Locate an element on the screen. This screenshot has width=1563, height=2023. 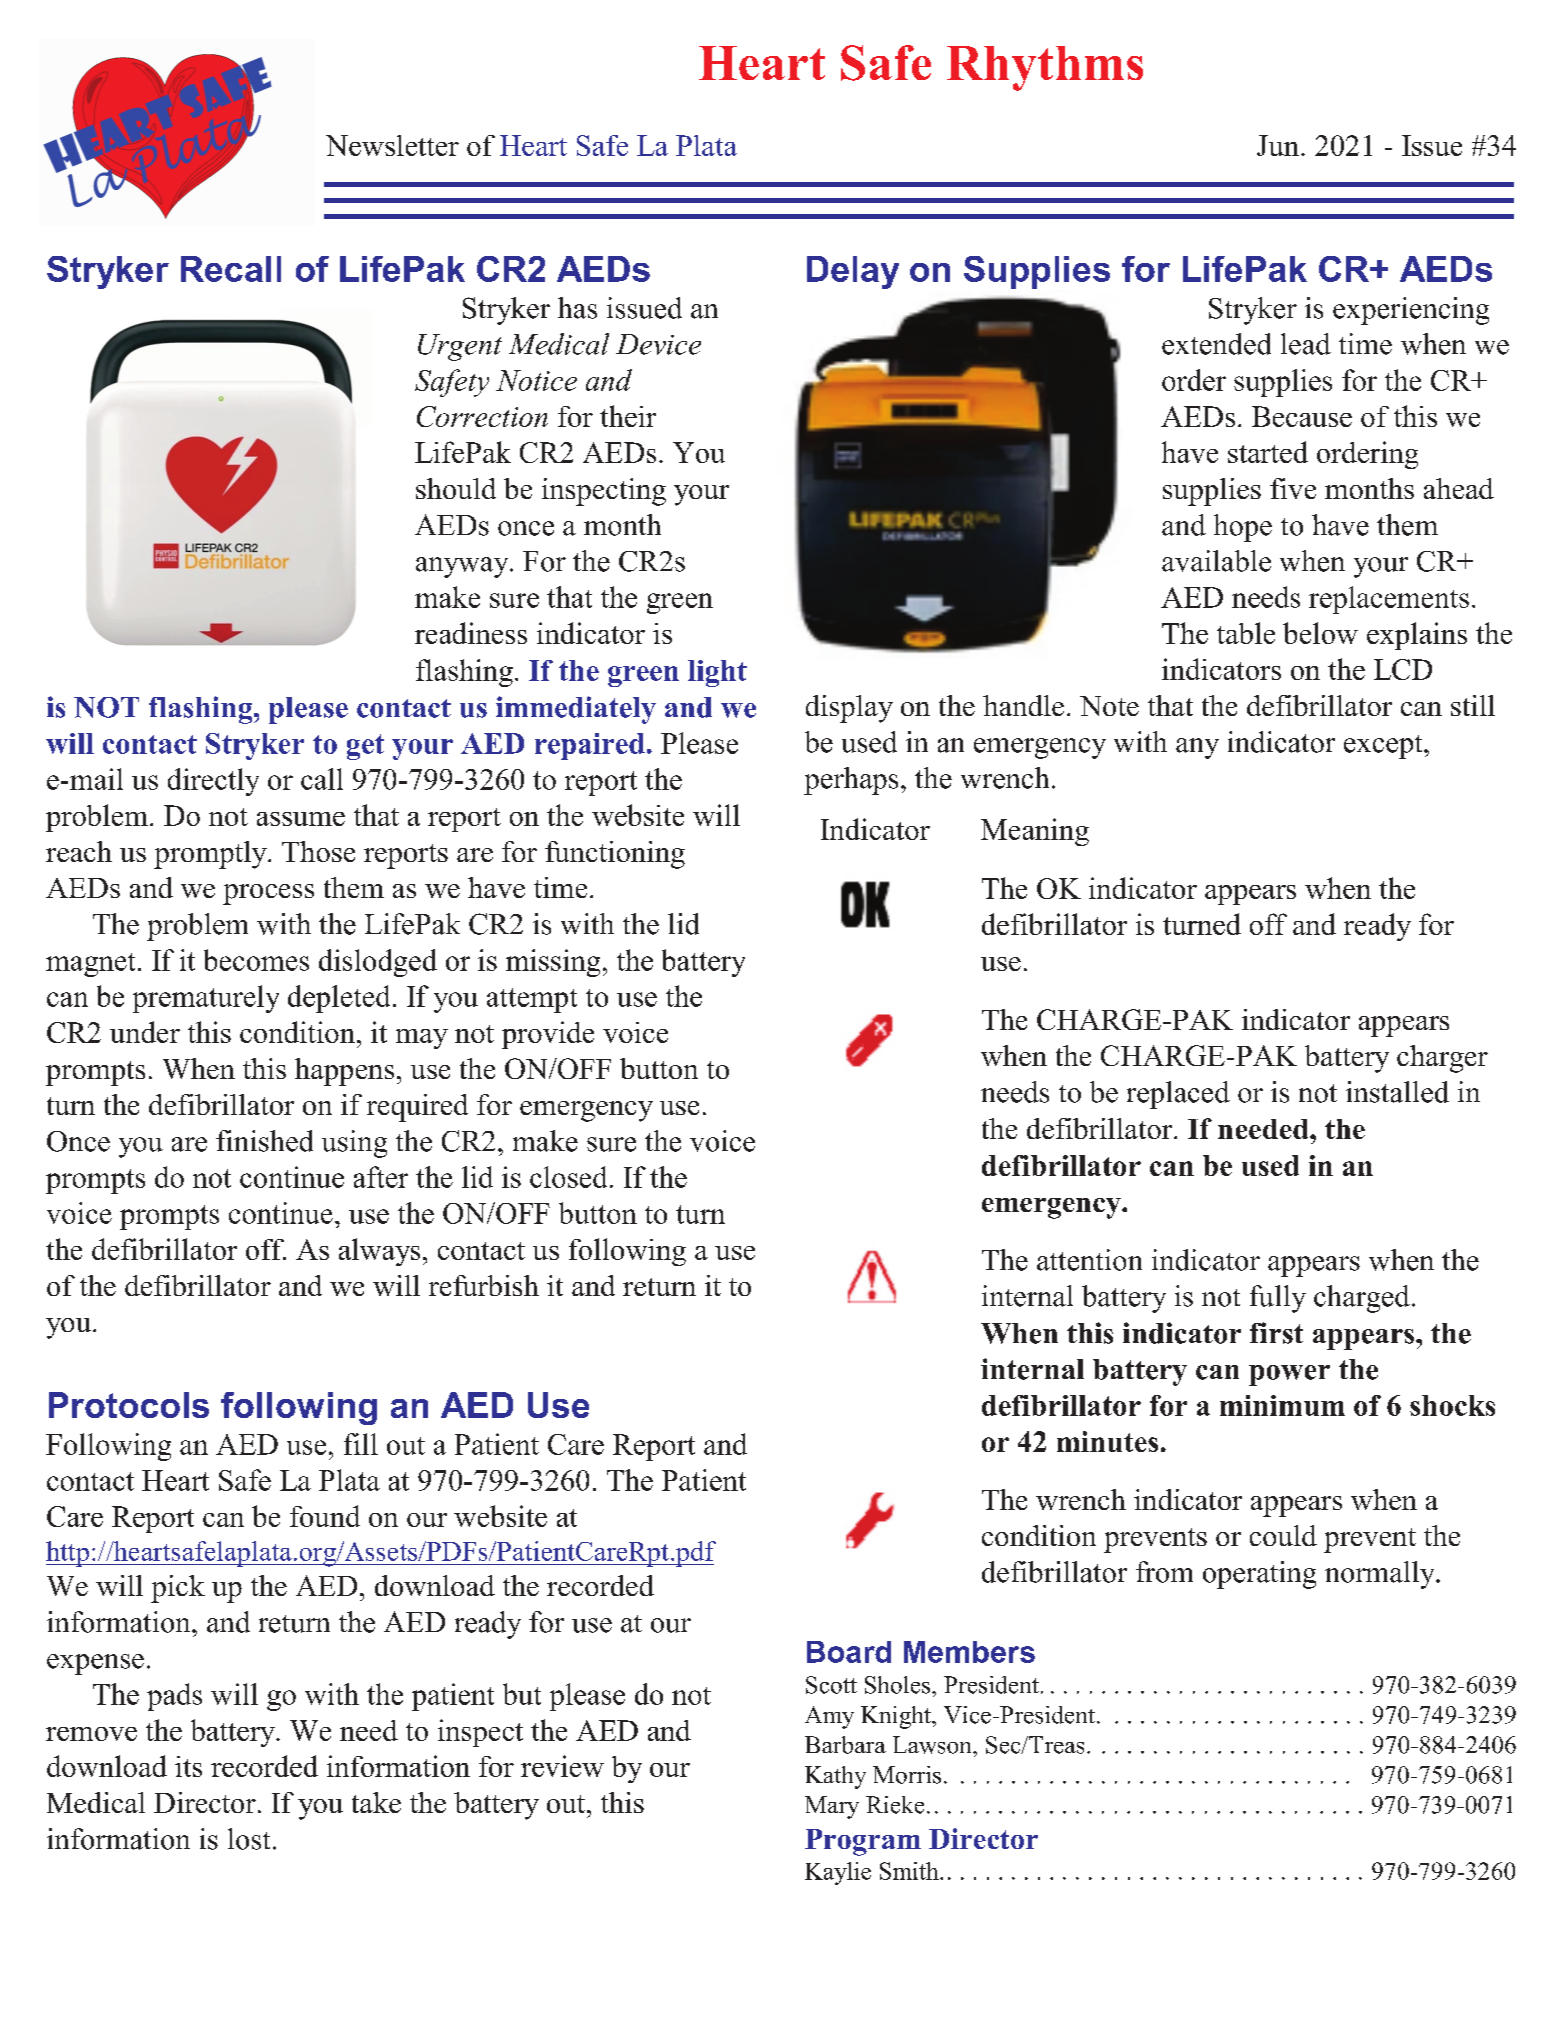
installed is located at coordinates (1397, 1092).
